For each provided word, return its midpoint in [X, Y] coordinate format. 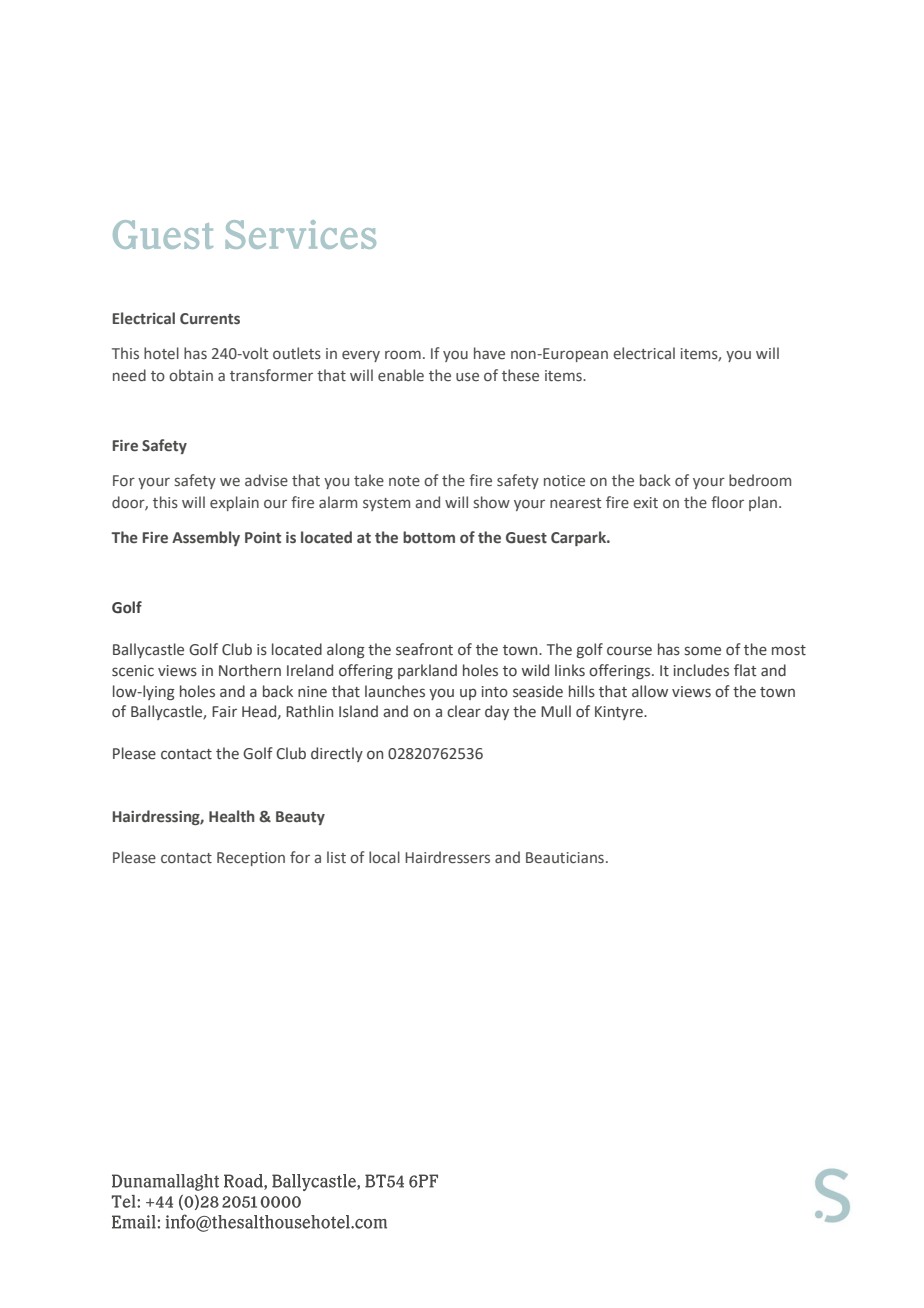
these [520, 375]
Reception [251, 859]
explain [234, 503]
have [489, 353]
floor [727, 502]
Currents [210, 319]
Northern [250, 670]
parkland [427, 671]
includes [701, 670]
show [492, 502]
